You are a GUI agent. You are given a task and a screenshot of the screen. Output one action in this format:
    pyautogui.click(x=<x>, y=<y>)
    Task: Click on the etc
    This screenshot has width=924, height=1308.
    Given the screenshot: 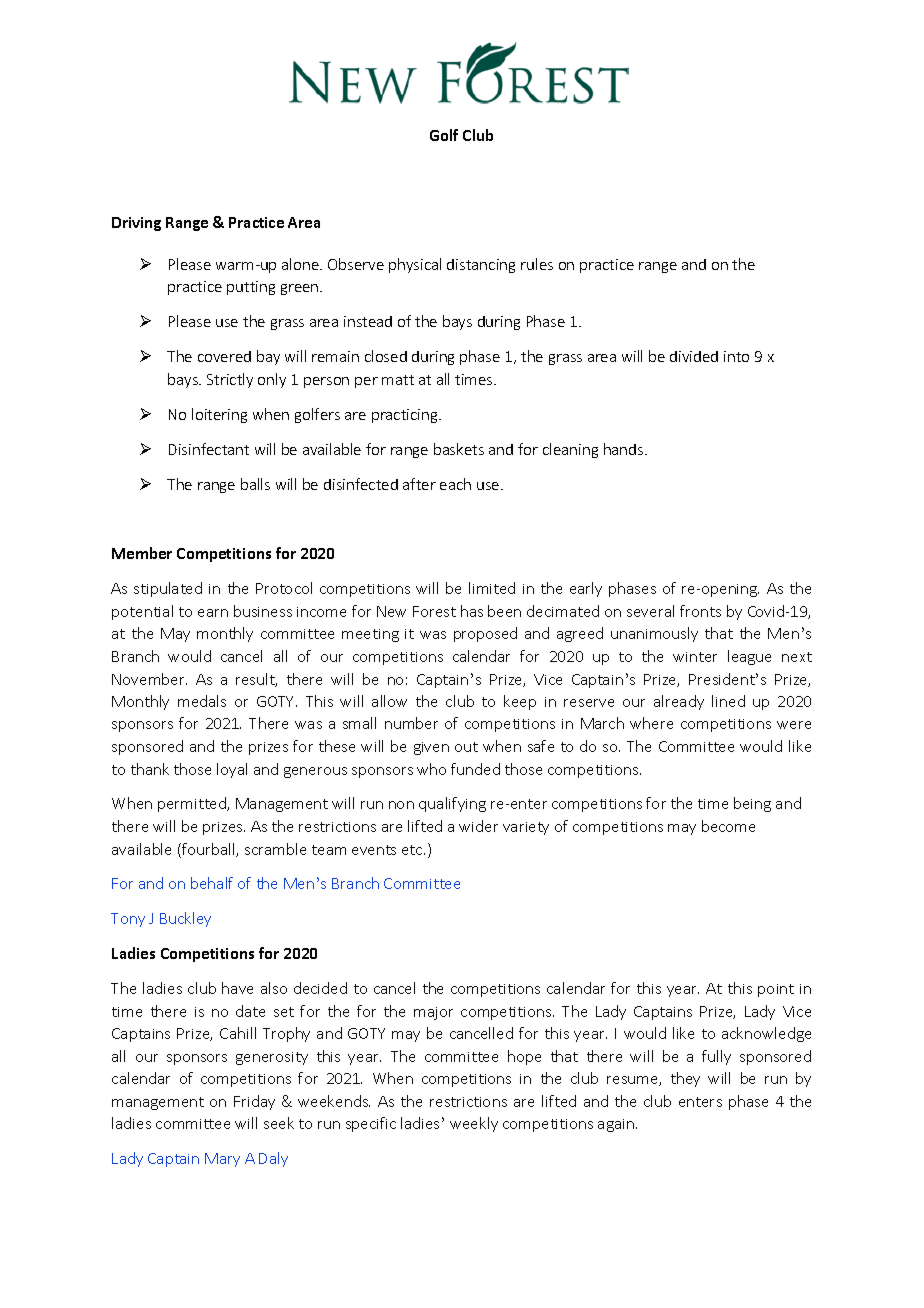 What is the action you would take?
    pyautogui.click(x=413, y=850)
